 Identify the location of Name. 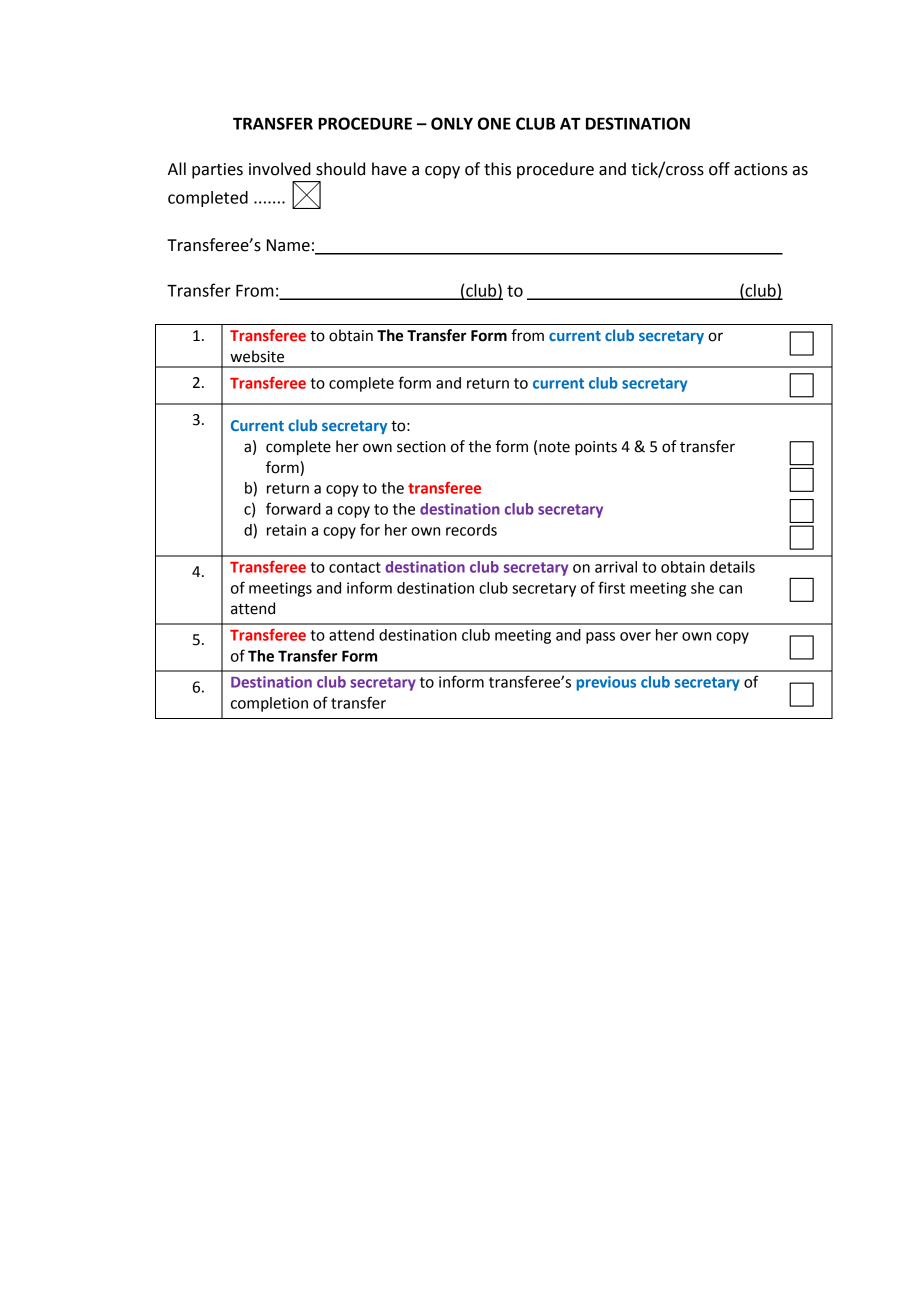
(288, 245).
